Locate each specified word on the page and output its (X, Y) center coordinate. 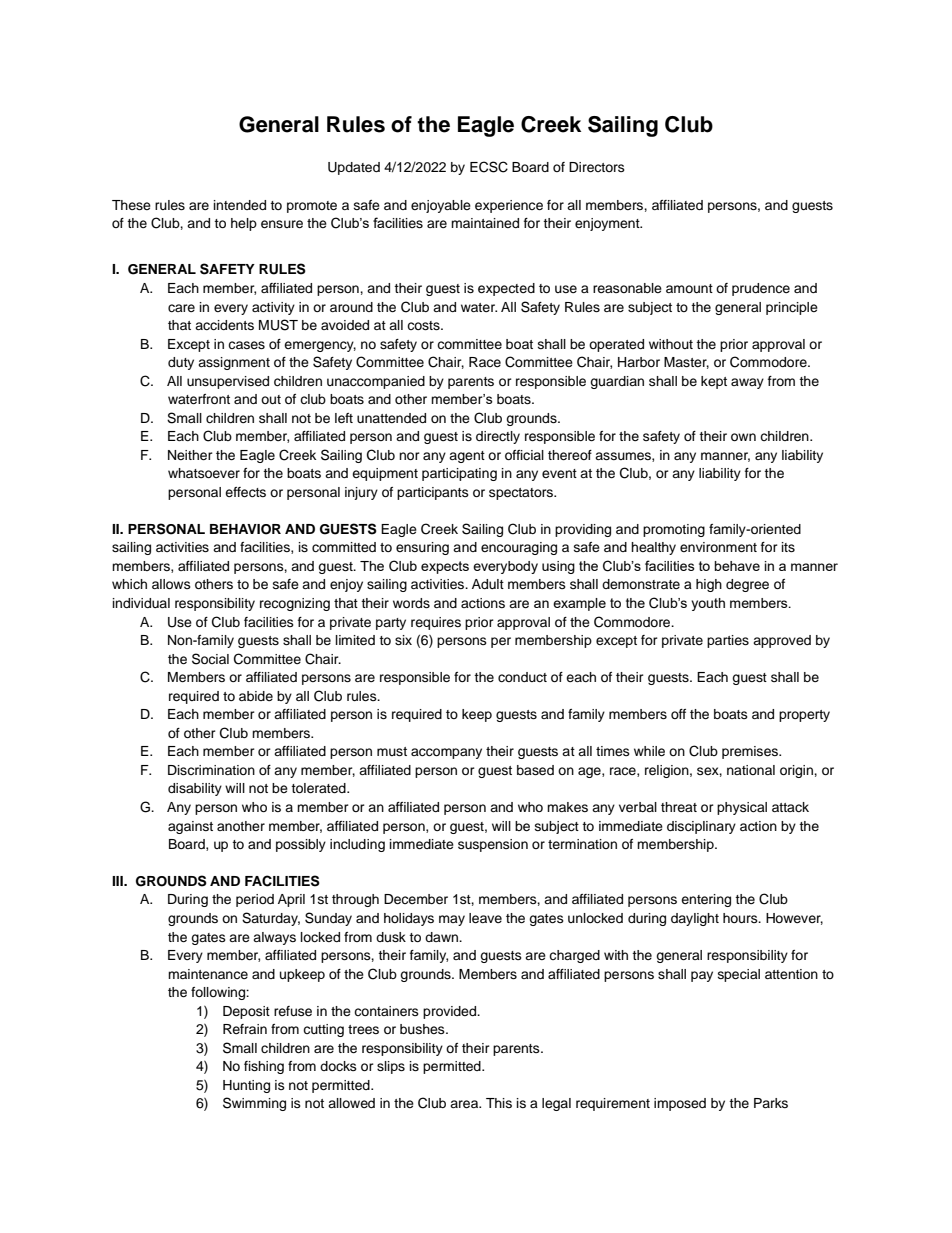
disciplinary (701, 827)
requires (436, 623)
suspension (493, 845)
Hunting (246, 1086)
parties (728, 641)
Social (210, 659)
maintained (485, 223)
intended (240, 205)
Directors (597, 167)
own (743, 437)
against (190, 827)
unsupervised (228, 382)
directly (498, 437)
